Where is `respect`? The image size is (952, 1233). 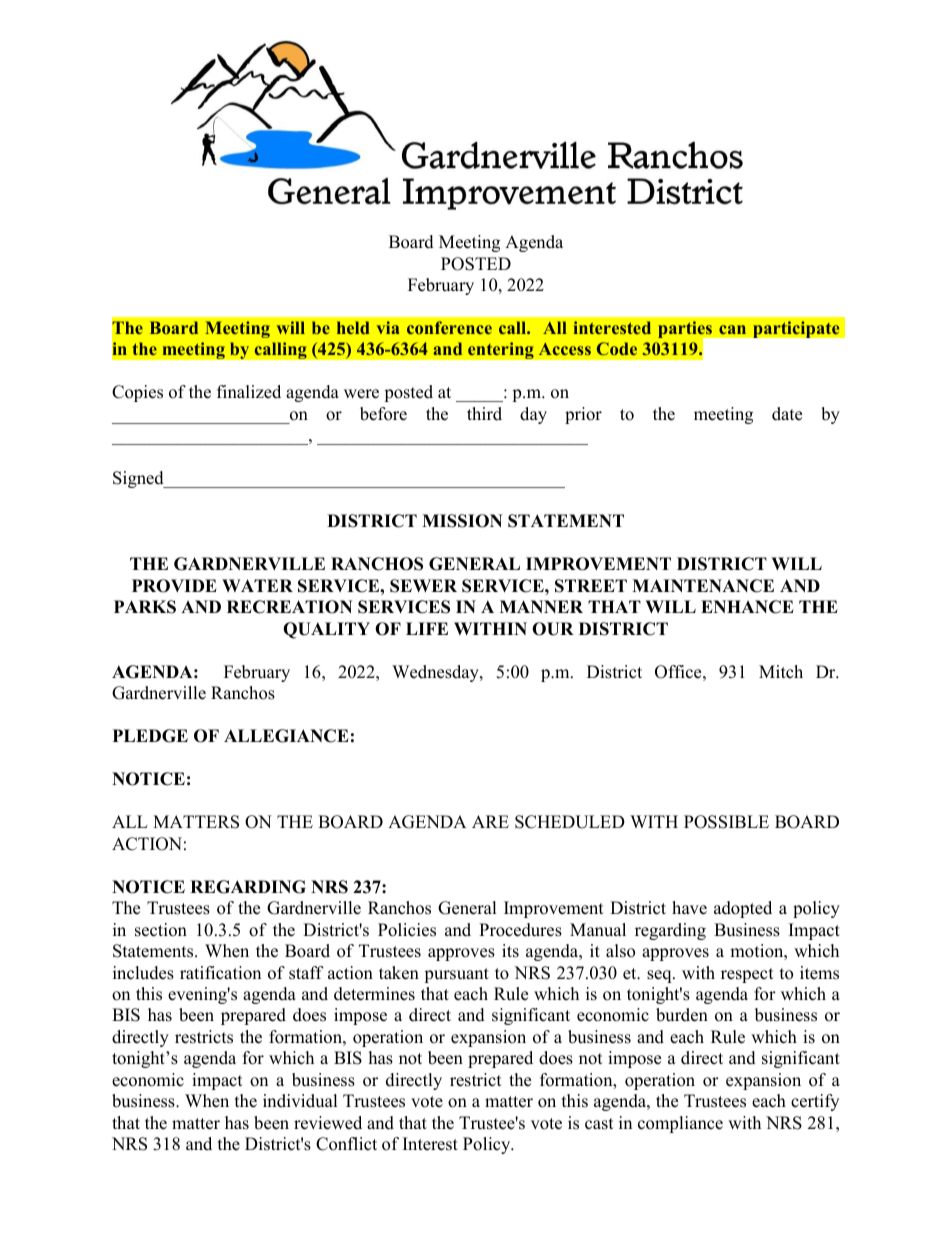
respect is located at coordinates (747, 975).
